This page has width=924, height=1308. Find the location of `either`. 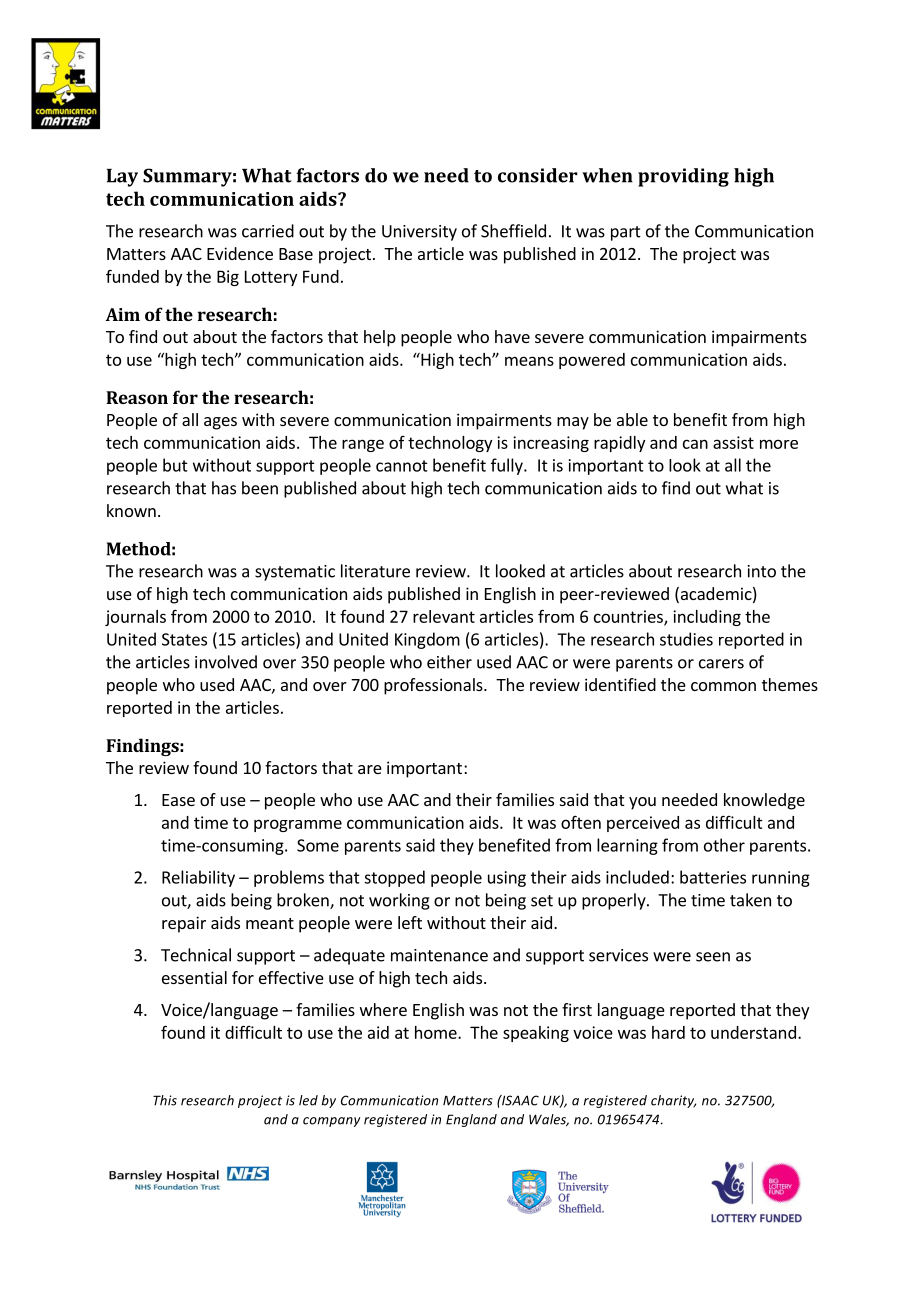

either is located at coordinates (449, 662).
